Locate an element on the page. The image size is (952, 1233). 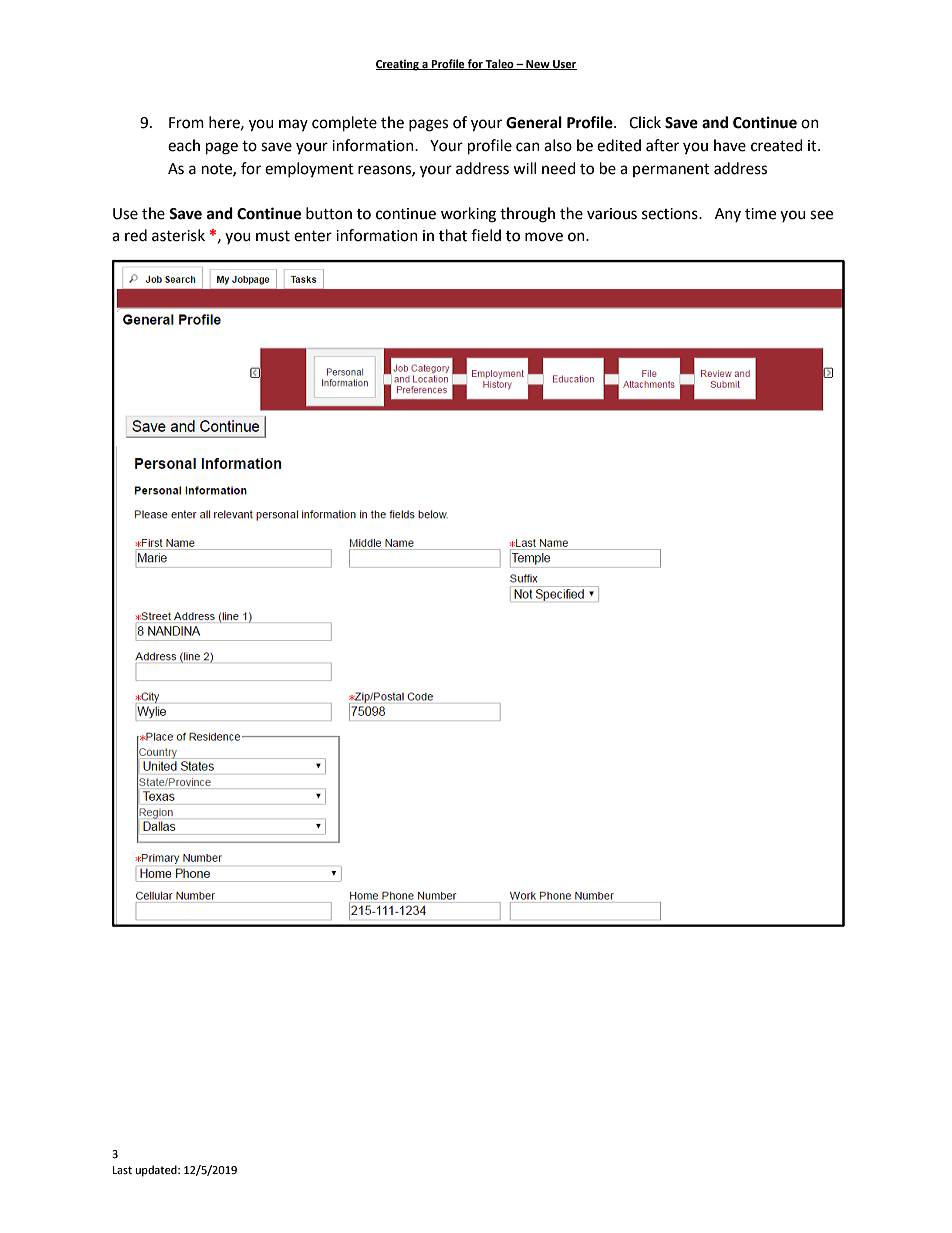
see is located at coordinates (821, 215).
